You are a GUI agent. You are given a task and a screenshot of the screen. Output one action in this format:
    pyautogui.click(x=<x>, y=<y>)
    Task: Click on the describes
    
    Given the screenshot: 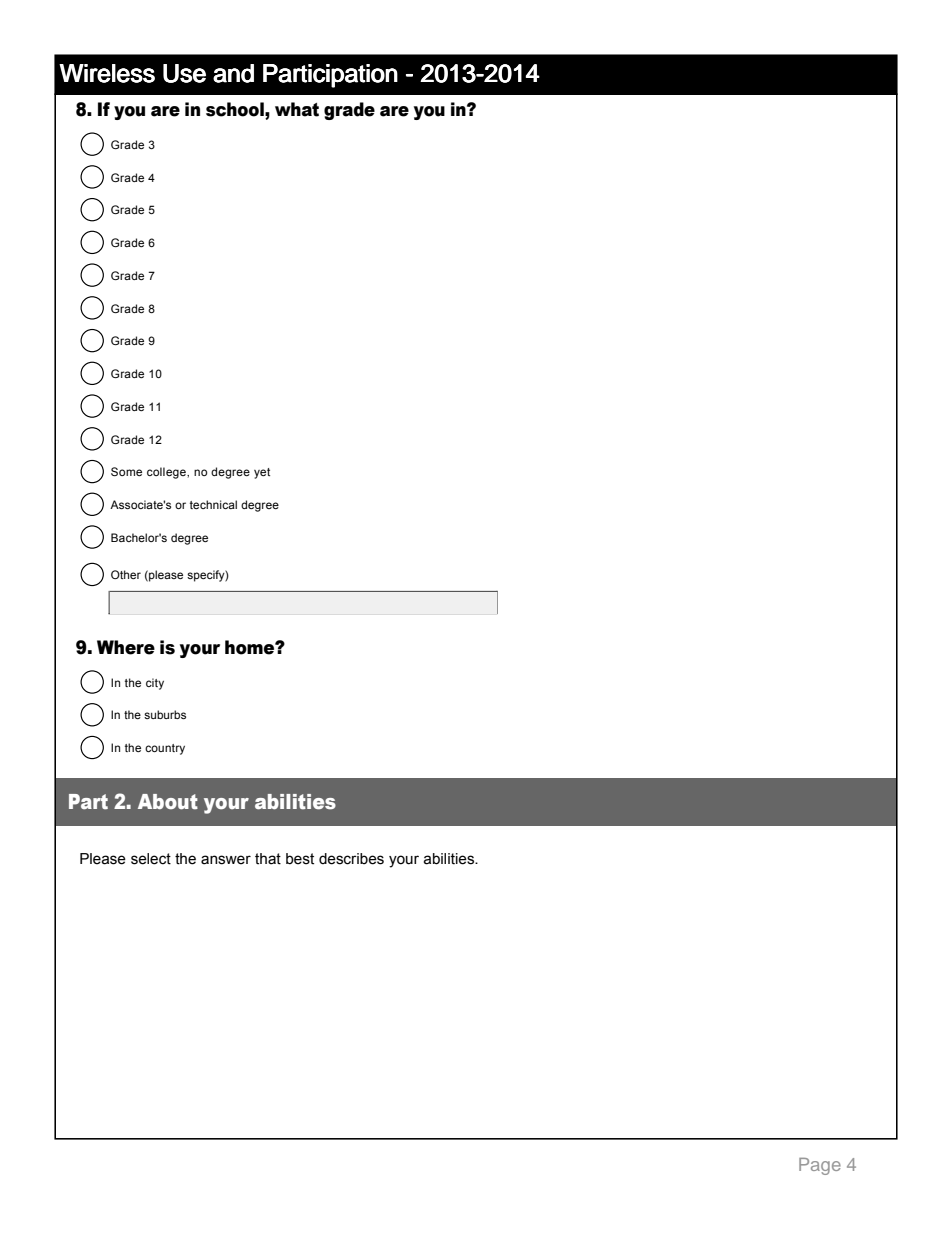 What is the action you would take?
    pyautogui.click(x=351, y=859)
